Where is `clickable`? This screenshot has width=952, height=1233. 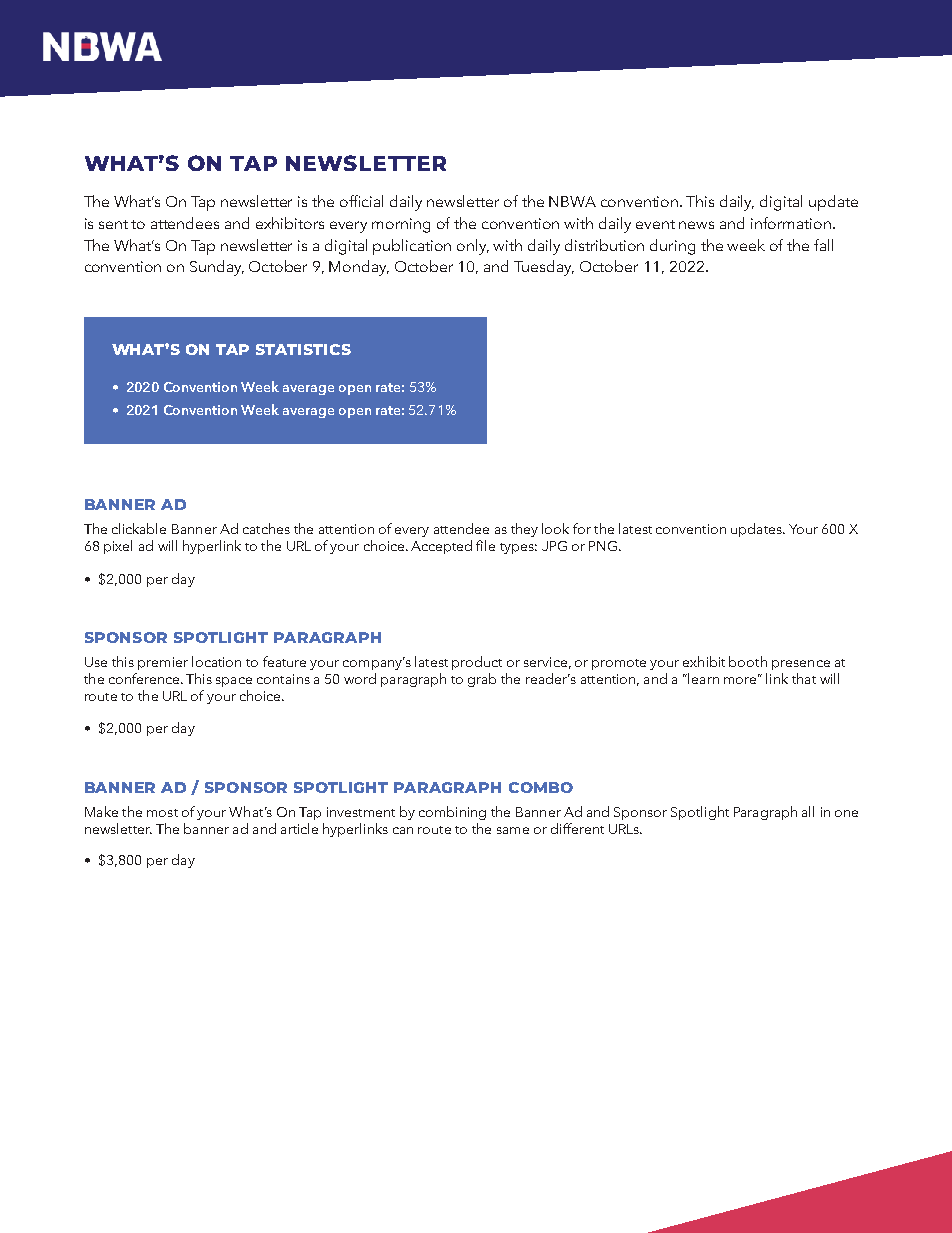 clickable is located at coordinates (139, 528).
